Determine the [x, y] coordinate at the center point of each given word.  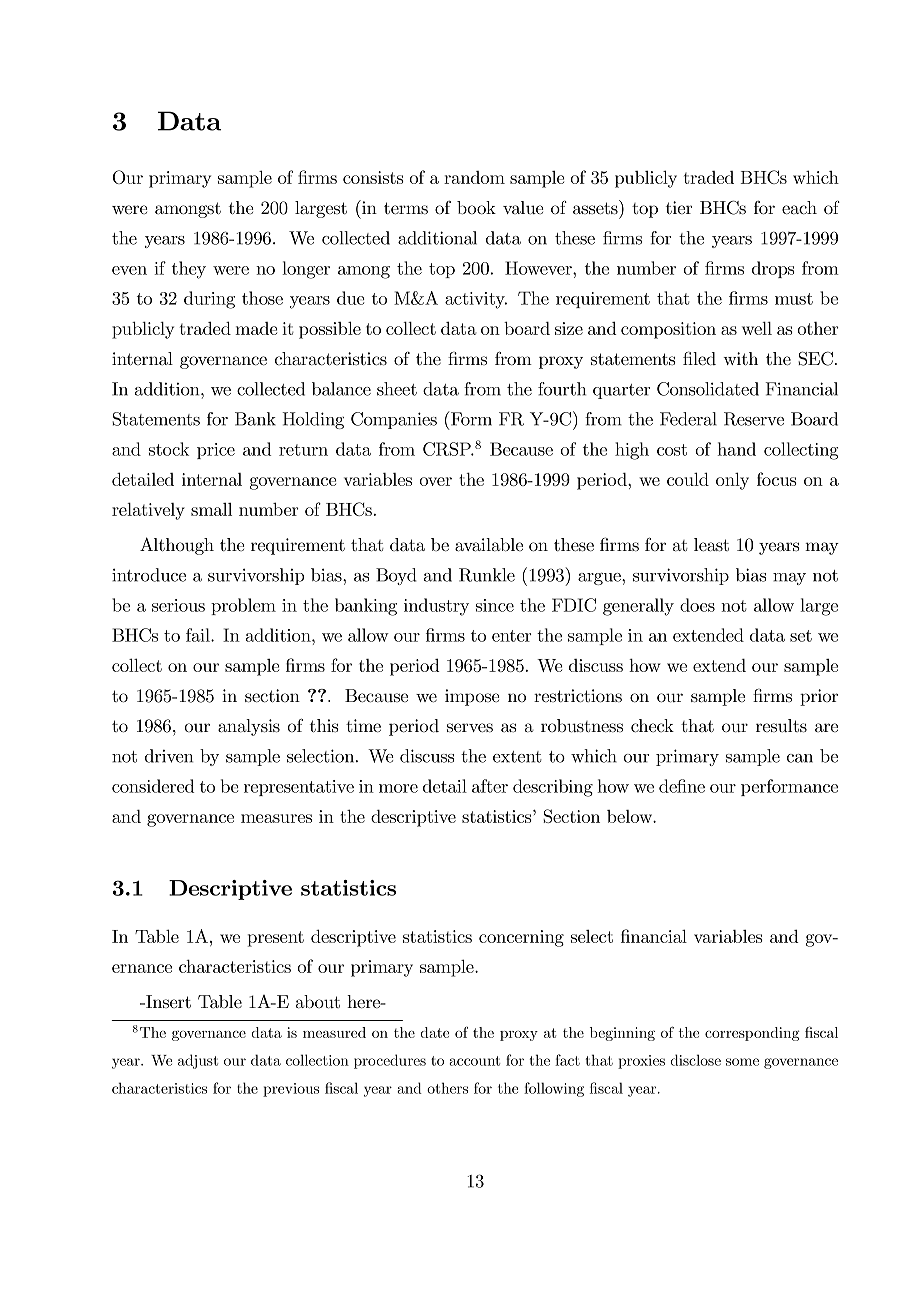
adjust [198, 1061]
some [742, 1062]
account [474, 1061]
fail [199, 635]
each [799, 208]
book [476, 208]
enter [512, 636]
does [697, 605]
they [189, 270]
